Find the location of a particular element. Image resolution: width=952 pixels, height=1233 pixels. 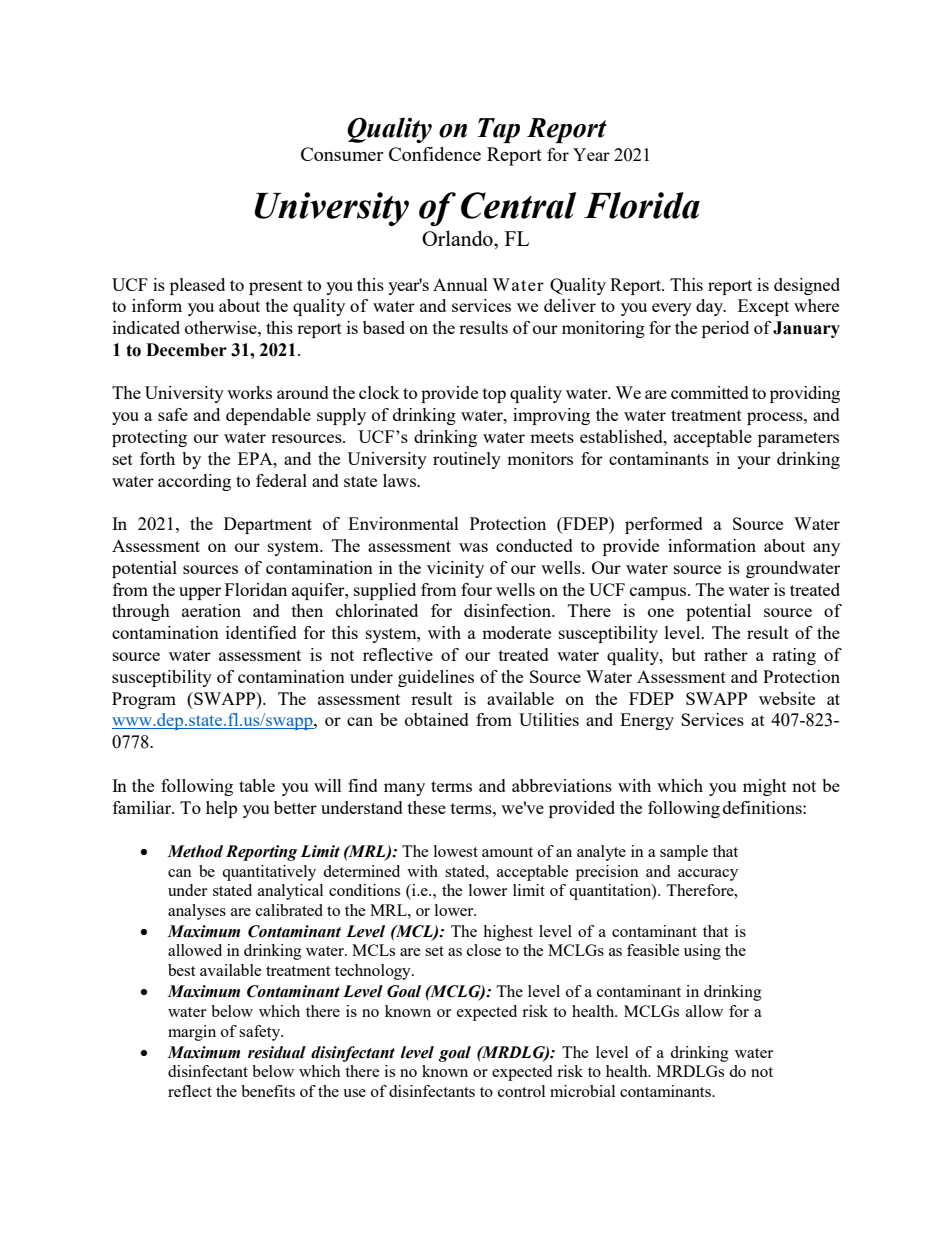

obtained is located at coordinates (437, 719).
